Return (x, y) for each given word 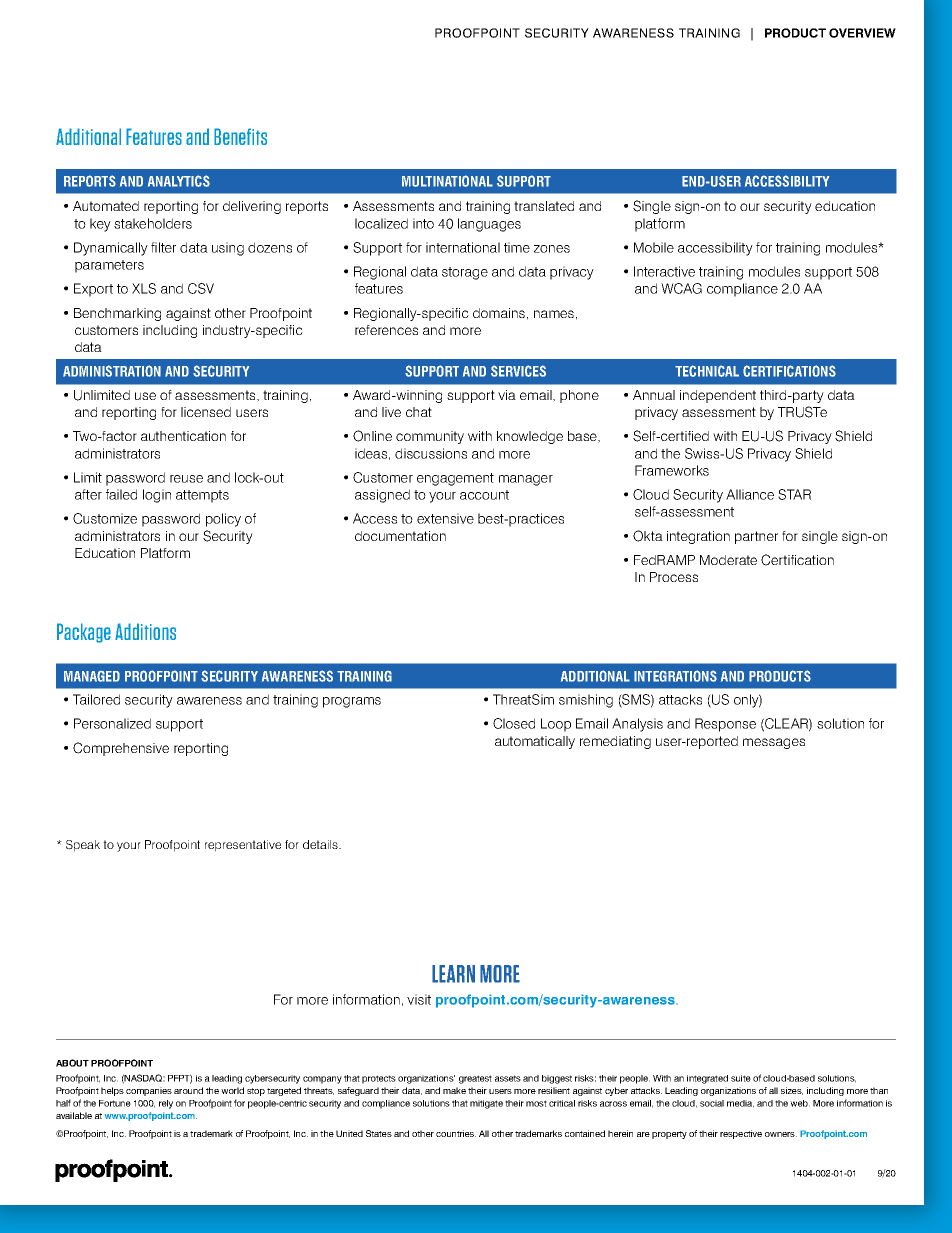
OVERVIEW (862, 33)
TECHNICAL (707, 371)
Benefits (240, 136)
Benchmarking (117, 314)
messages (774, 743)
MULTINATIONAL (447, 181)
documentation (400, 536)
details (321, 844)
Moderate (728, 560)
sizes (792, 1091)
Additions (145, 631)
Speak (83, 846)
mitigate (486, 1104)
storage (465, 273)
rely (166, 1104)
